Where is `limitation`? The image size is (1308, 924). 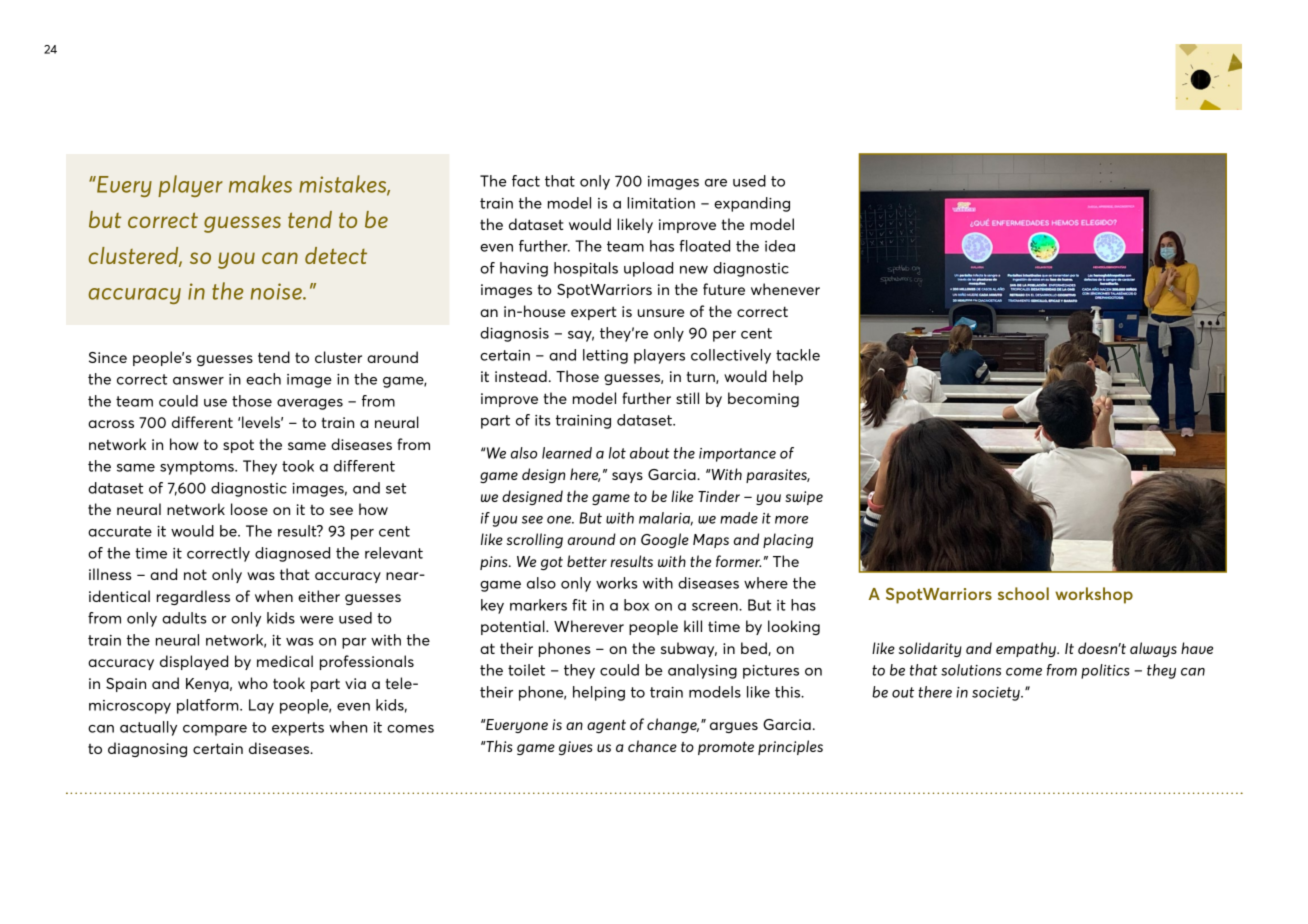 limitation is located at coordinates (661, 203).
